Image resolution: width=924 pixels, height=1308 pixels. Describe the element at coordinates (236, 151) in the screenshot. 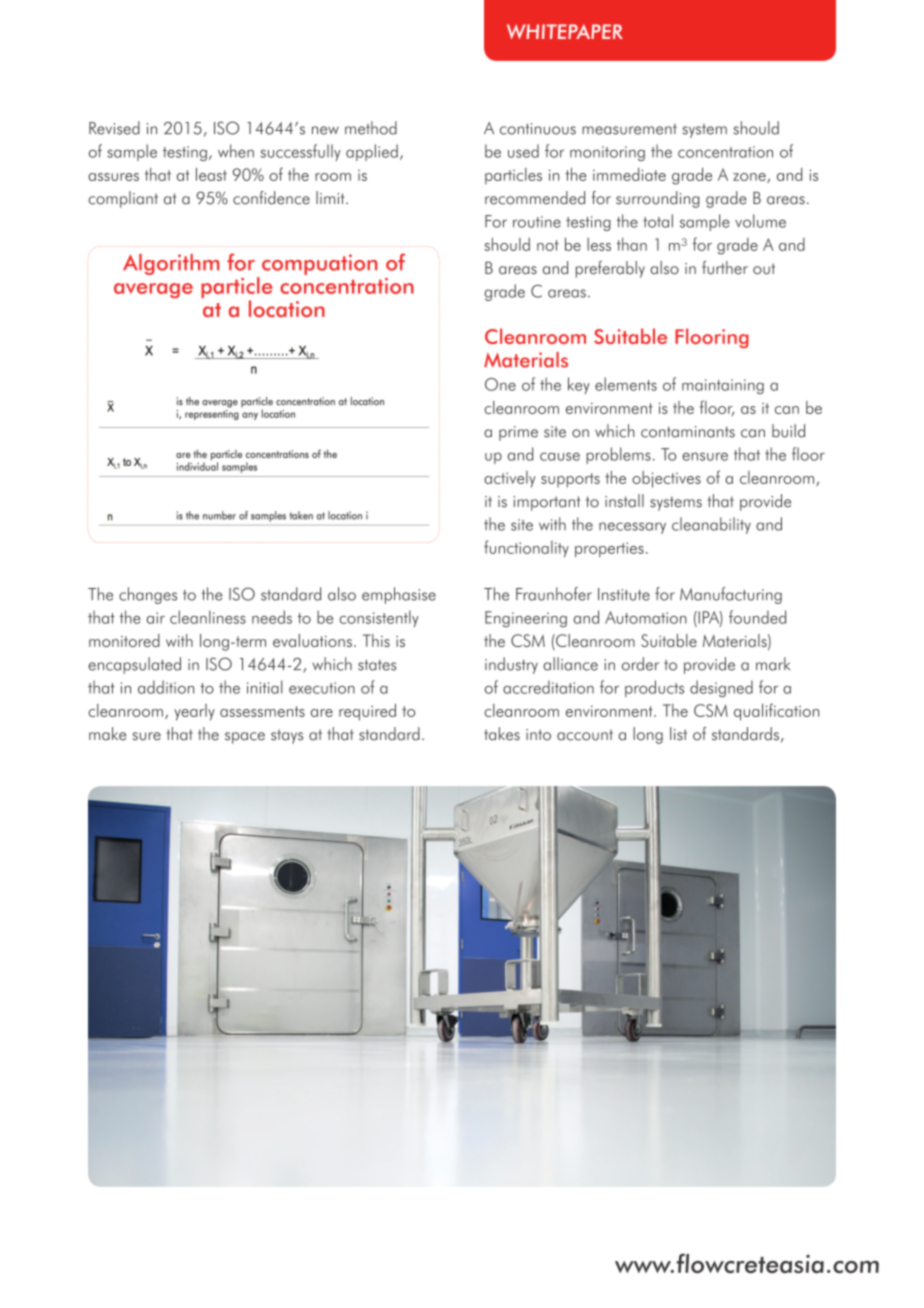

I see `when` at that location.
